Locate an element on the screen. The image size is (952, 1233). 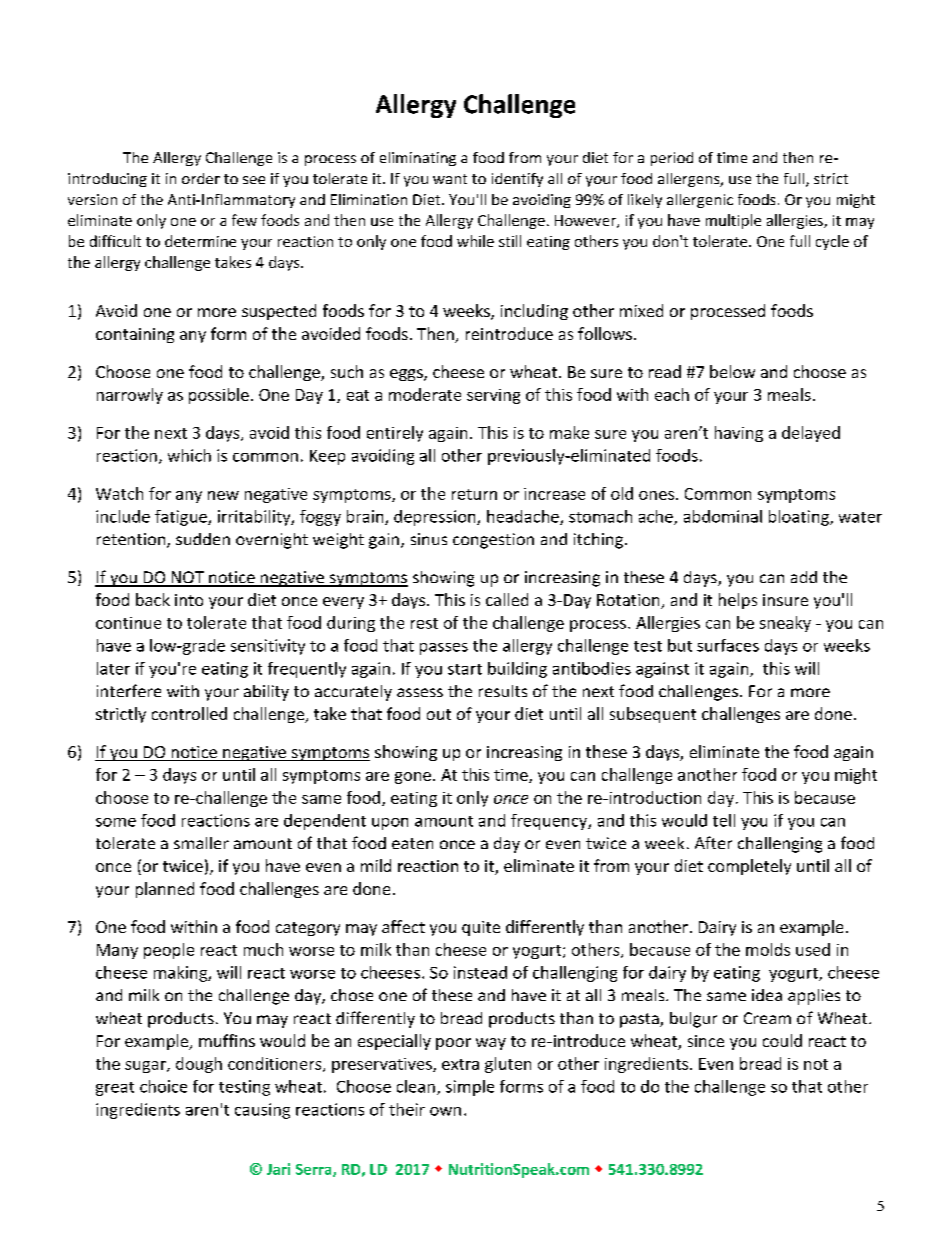
want is located at coordinates (450, 179).
